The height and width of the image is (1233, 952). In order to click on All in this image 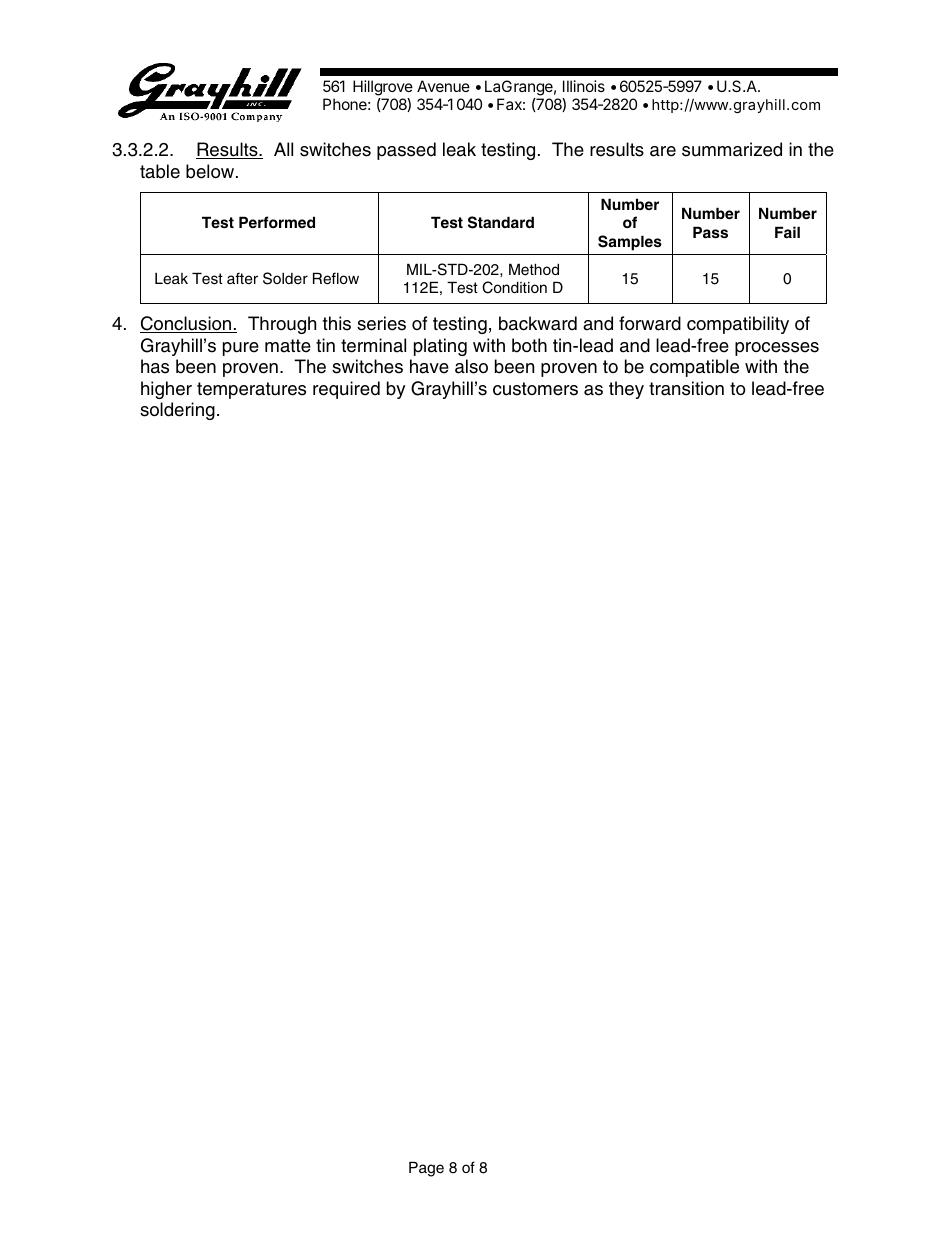, I will do `click(283, 149)`.
